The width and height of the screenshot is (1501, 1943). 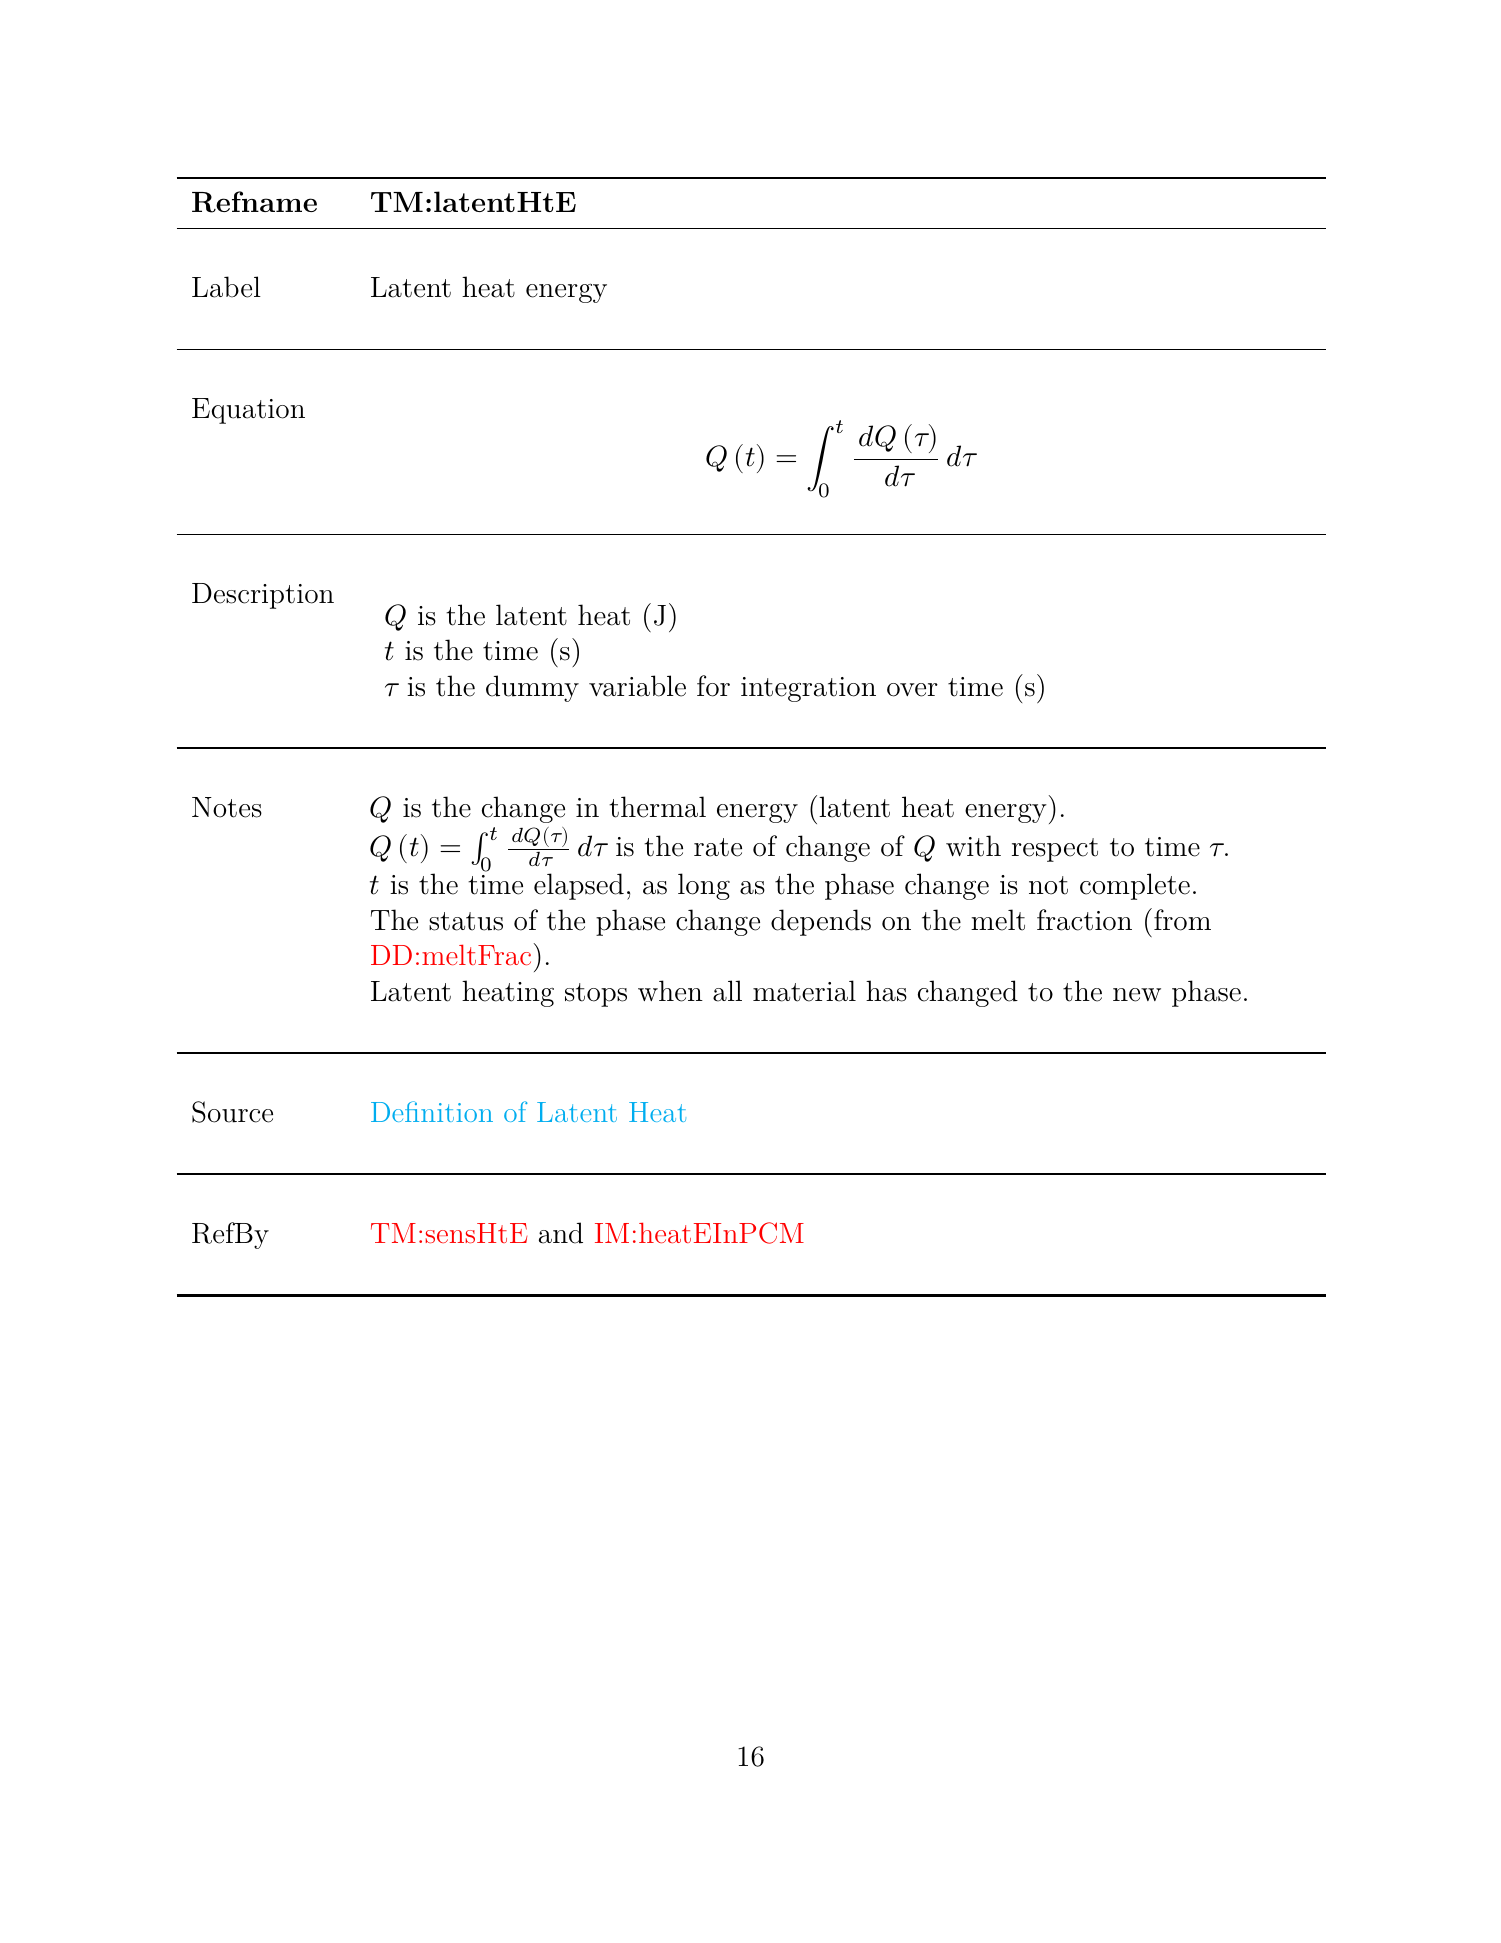 What do you see at coordinates (466, 921) in the screenshot?
I see `status` at bounding box center [466, 921].
